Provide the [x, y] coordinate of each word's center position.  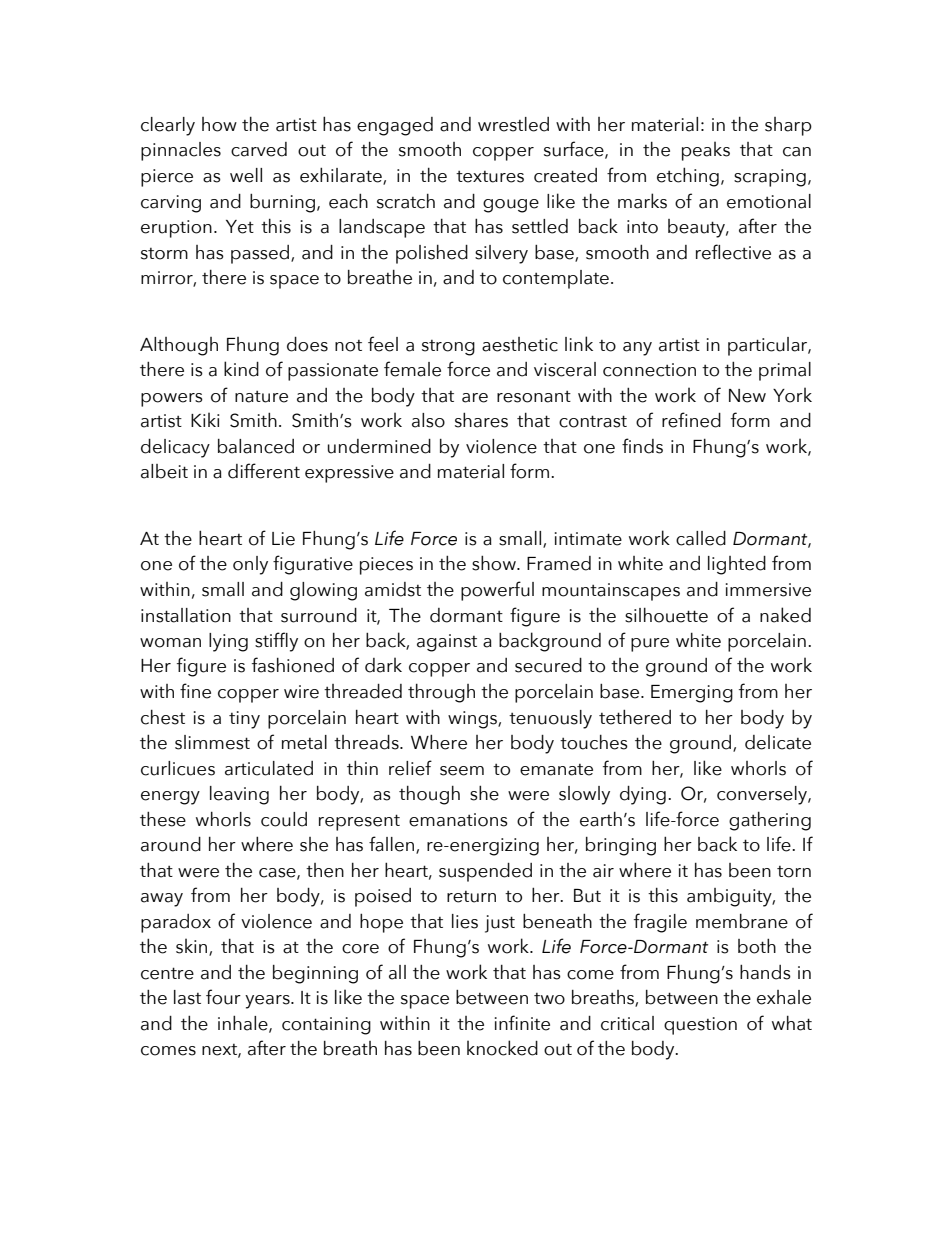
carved [259, 149]
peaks [706, 151]
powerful [497, 591]
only [250, 565]
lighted [737, 565]
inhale [244, 1024]
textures [490, 177]
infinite [522, 1023]
